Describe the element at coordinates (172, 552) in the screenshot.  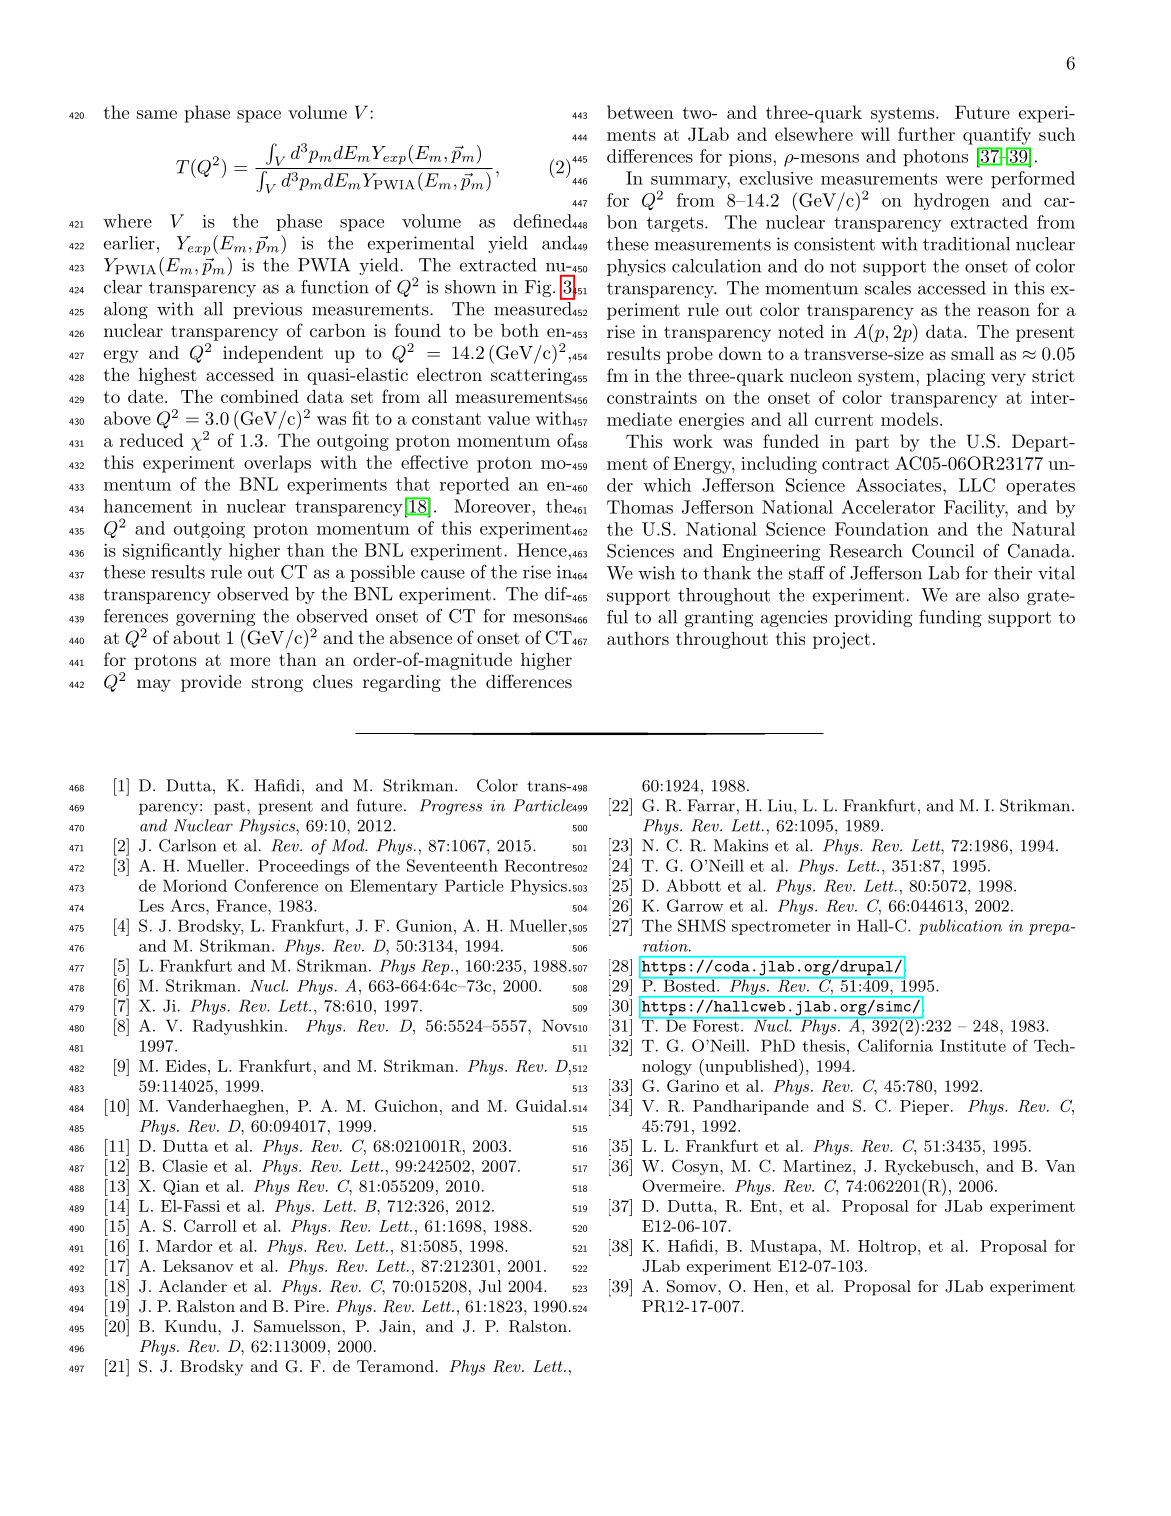
I see `significantly` at that location.
